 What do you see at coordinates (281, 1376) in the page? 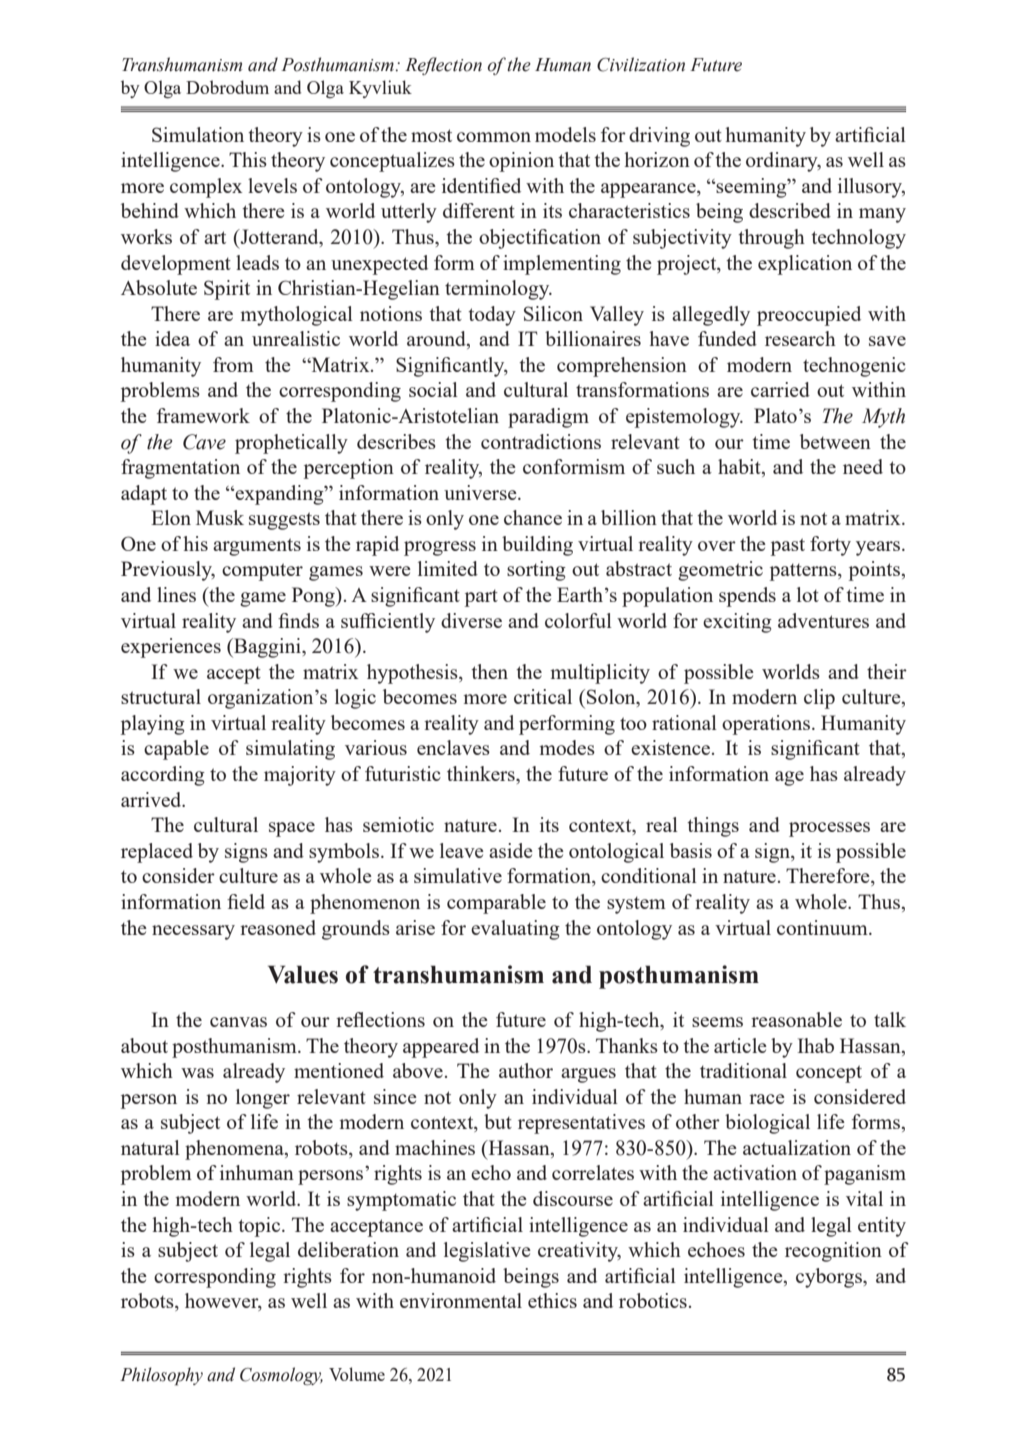
I see `Cosmology` at bounding box center [281, 1376].
